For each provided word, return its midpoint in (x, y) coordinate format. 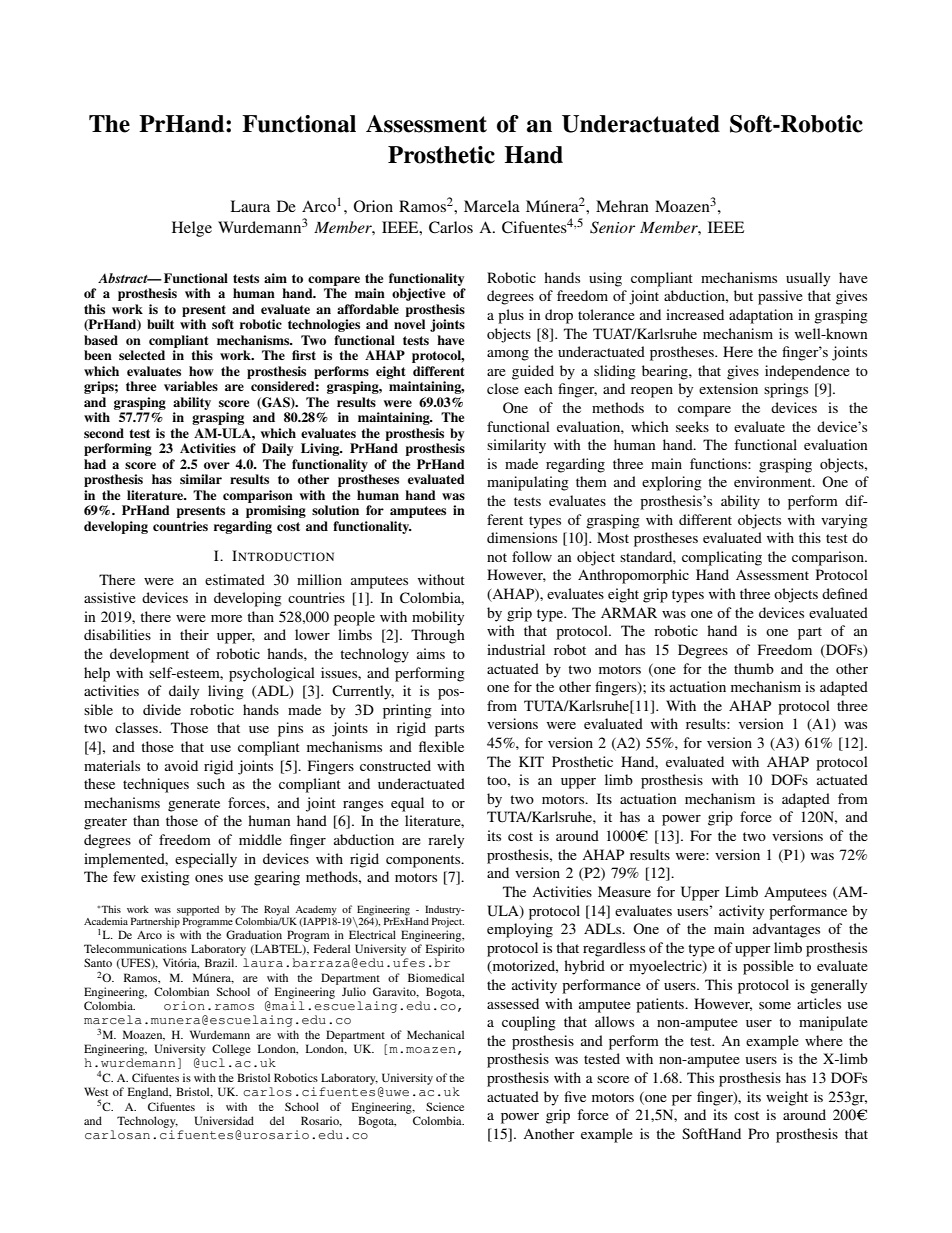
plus (511, 316)
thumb (754, 668)
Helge (192, 229)
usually (808, 279)
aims (431, 653)
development (149, 655)
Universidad (224, 1120)
